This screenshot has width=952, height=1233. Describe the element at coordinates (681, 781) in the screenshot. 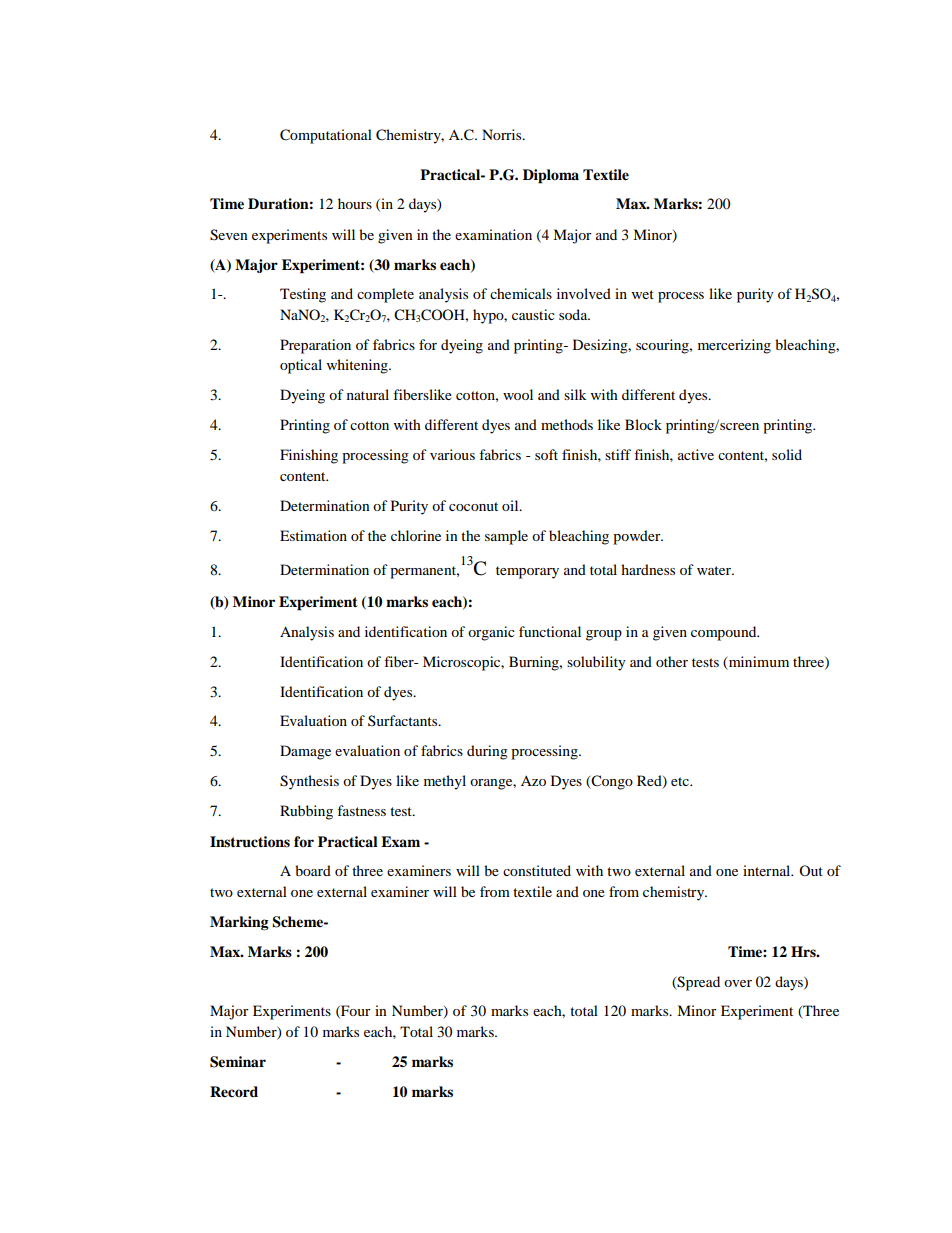

I see `etc` at that location.
